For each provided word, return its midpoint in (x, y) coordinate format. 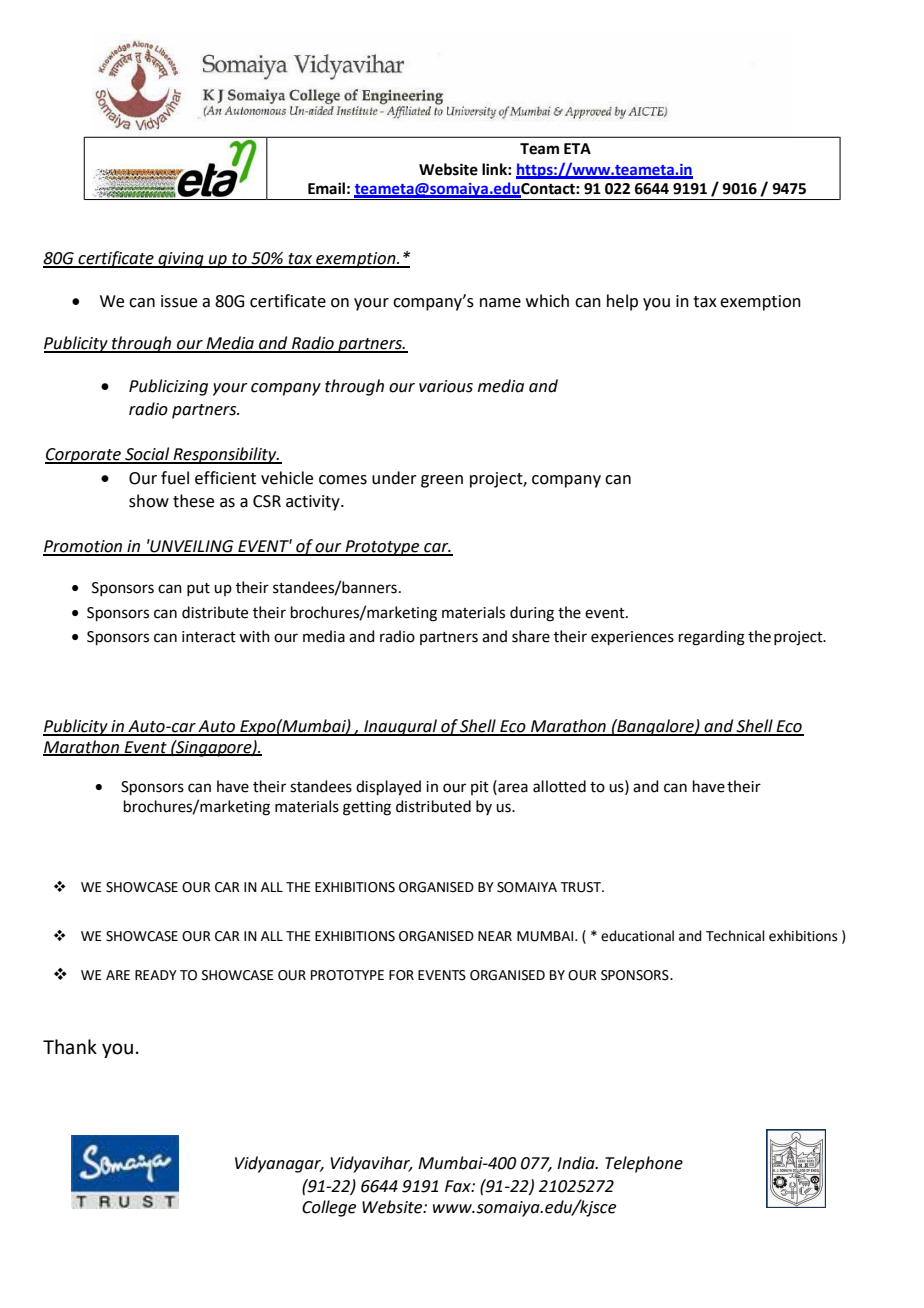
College (329, 1208)
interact (209, 637)
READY (156, 975)
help (622, 302)
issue (179, 301)
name (500, 303)
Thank (70, 1047)
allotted (559, 786)
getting (367, 808)
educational (637, 936)
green (442, 481)
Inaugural (401, 727)
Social (147, 455)
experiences (632, 638)
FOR (401, 975)
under (394, 478)
